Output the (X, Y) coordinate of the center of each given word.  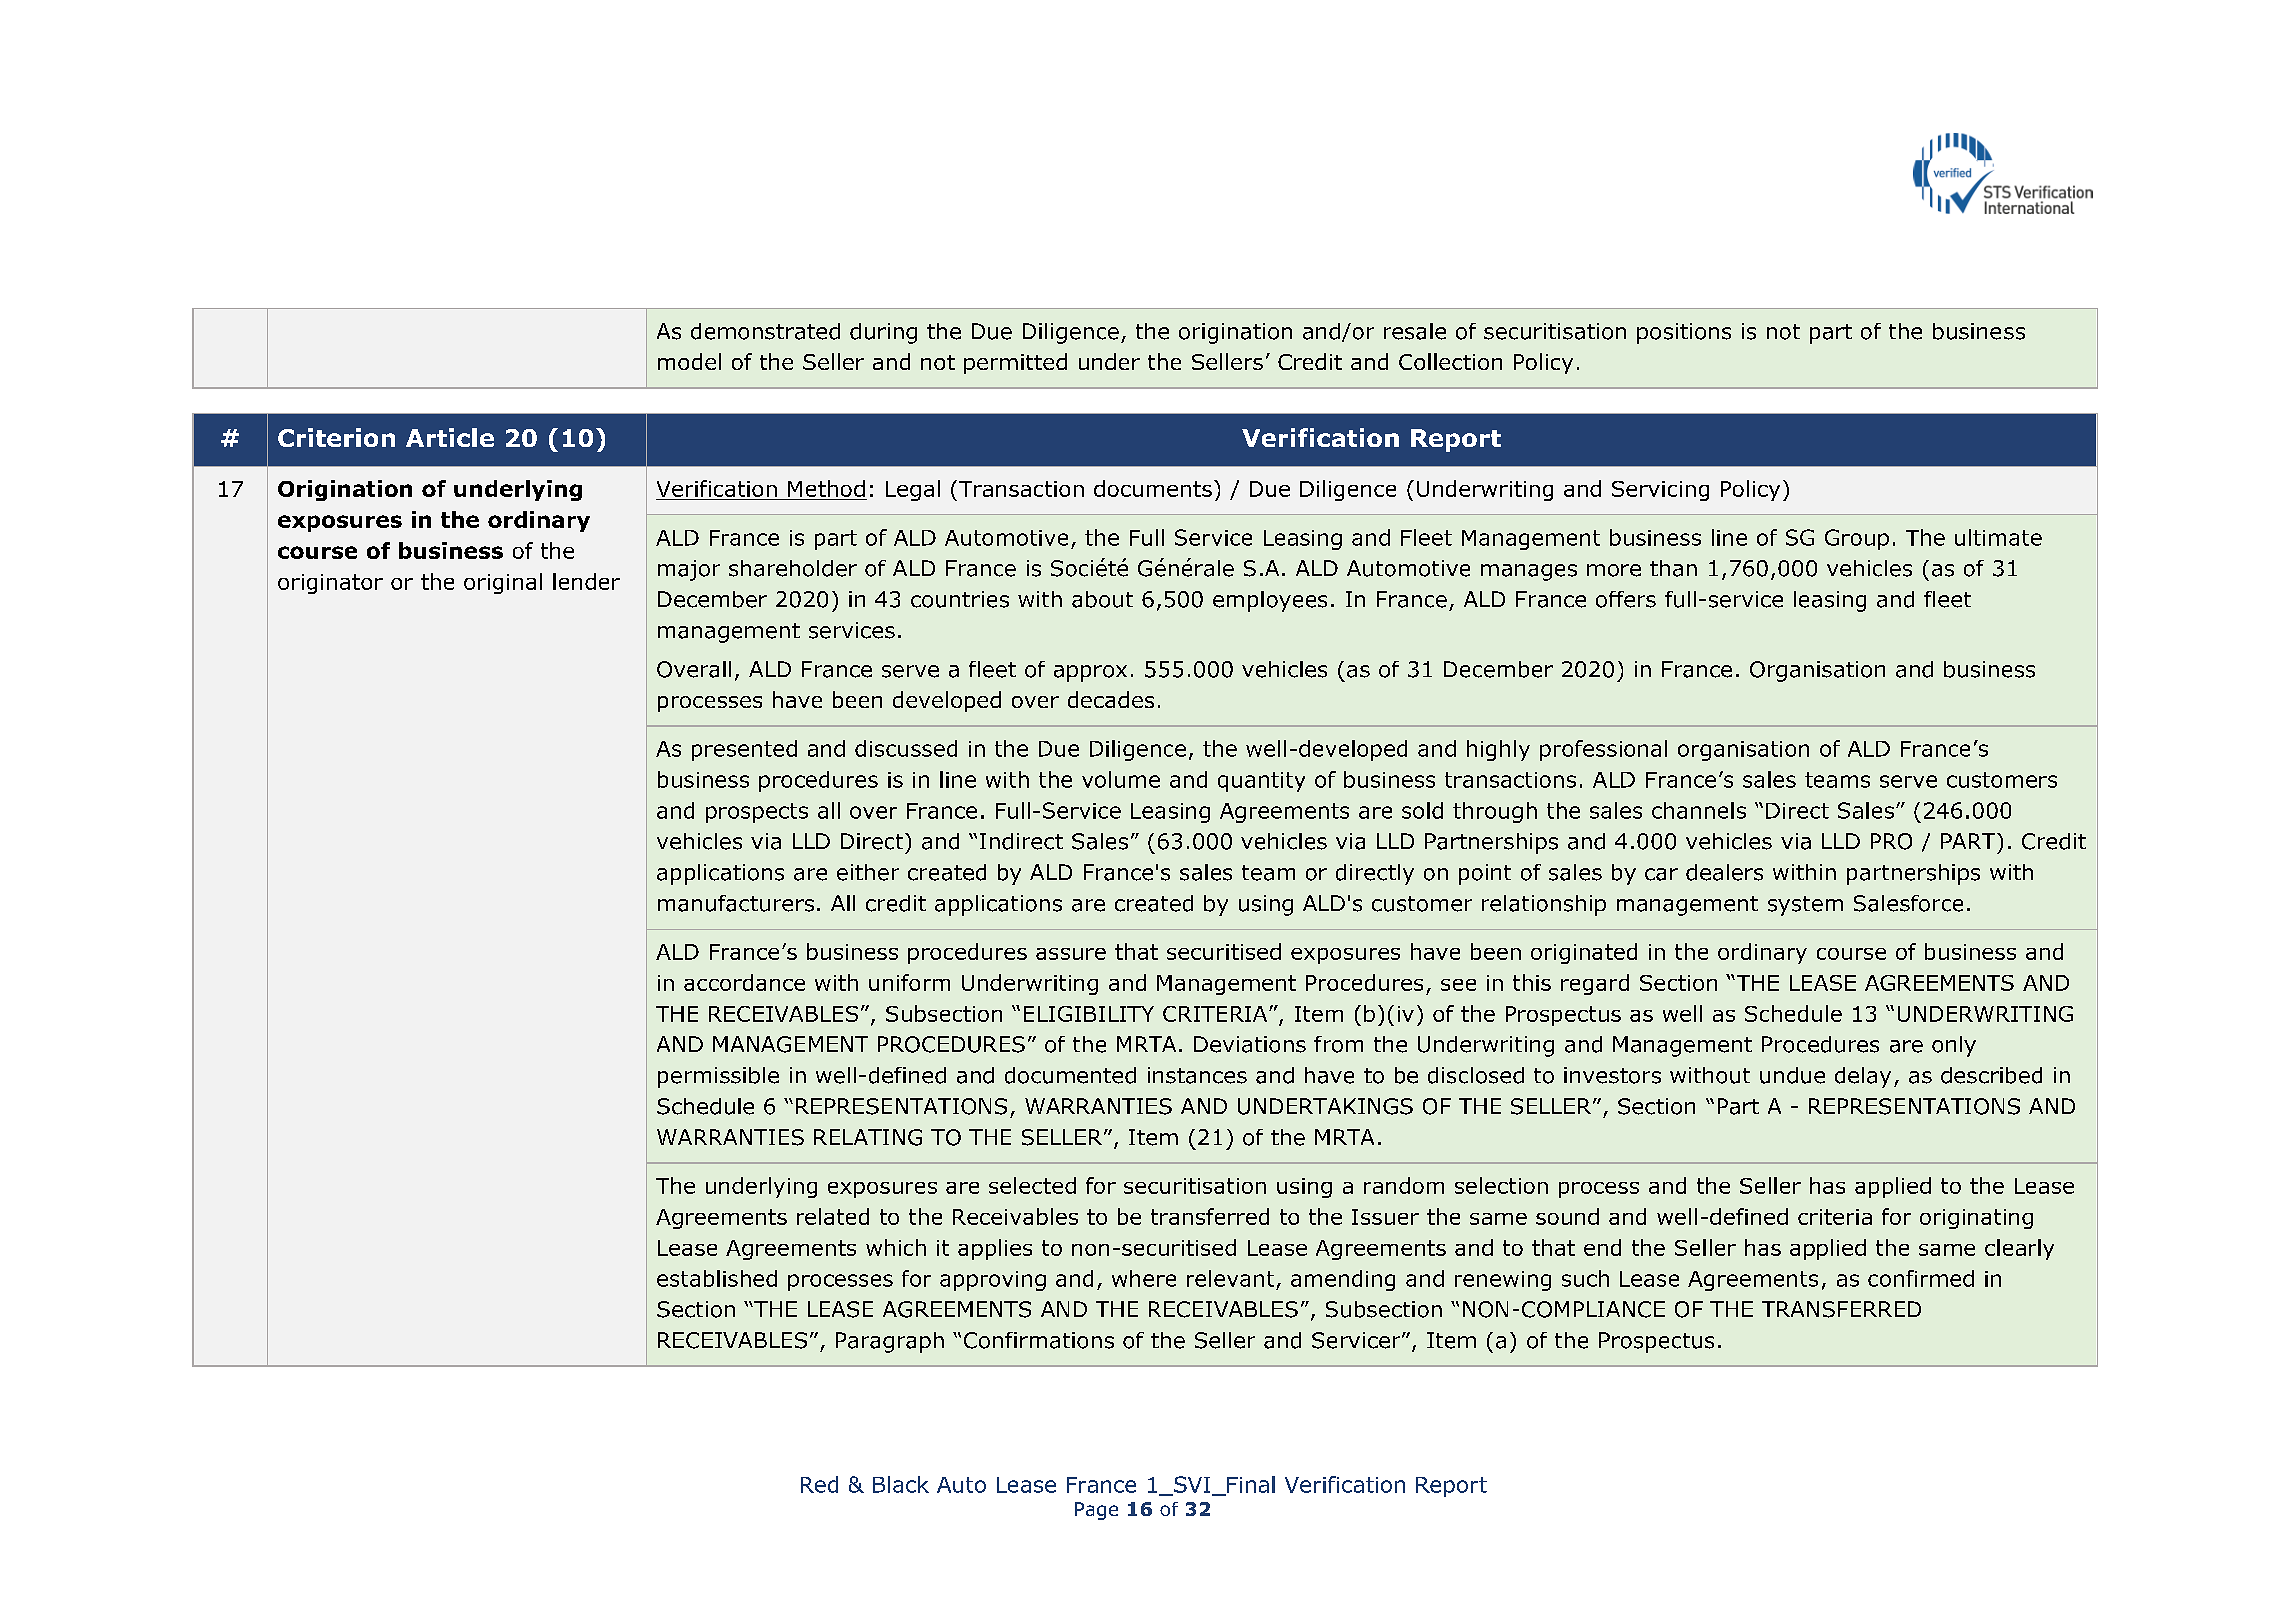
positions (1684, 333)
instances (1197, 1075)
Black (901, 1484)
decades (1111, 699)
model (689, 361)
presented (744, 750)
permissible (718, 1077)
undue (1792, 1075)
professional (1603, 750)
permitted (1015, 363)
